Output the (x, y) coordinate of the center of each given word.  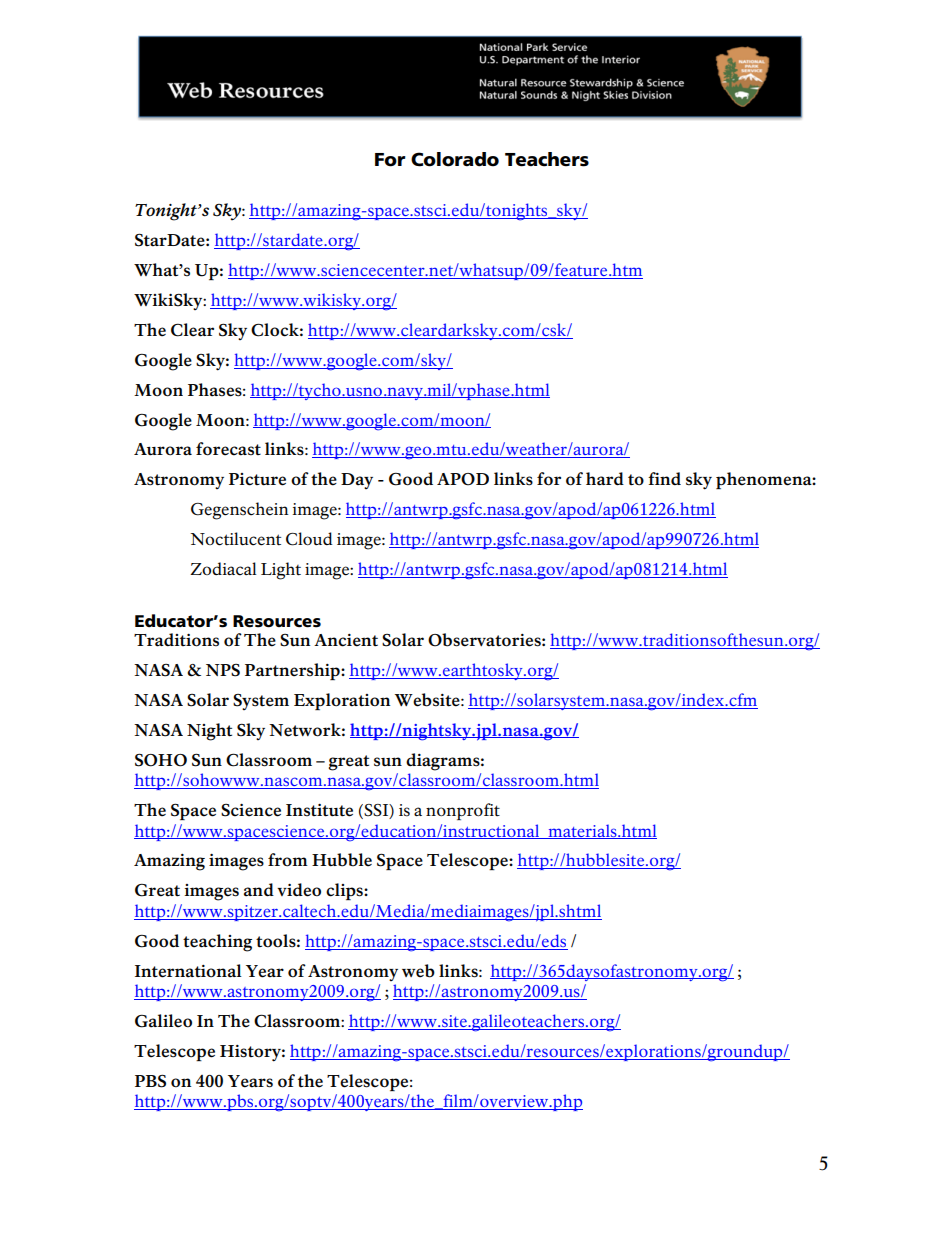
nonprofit (463, 811)
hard (605, 479)
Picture (257, 479)
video (299, 890)
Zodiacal (223, 569)
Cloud (309, 539)
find (664, 478)
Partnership (293, 671)
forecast (228, 449)
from (288, 860)
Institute (319, 810)
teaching (217, 943)
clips (345, 891)
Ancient (346, 640)
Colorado (455, 159)
